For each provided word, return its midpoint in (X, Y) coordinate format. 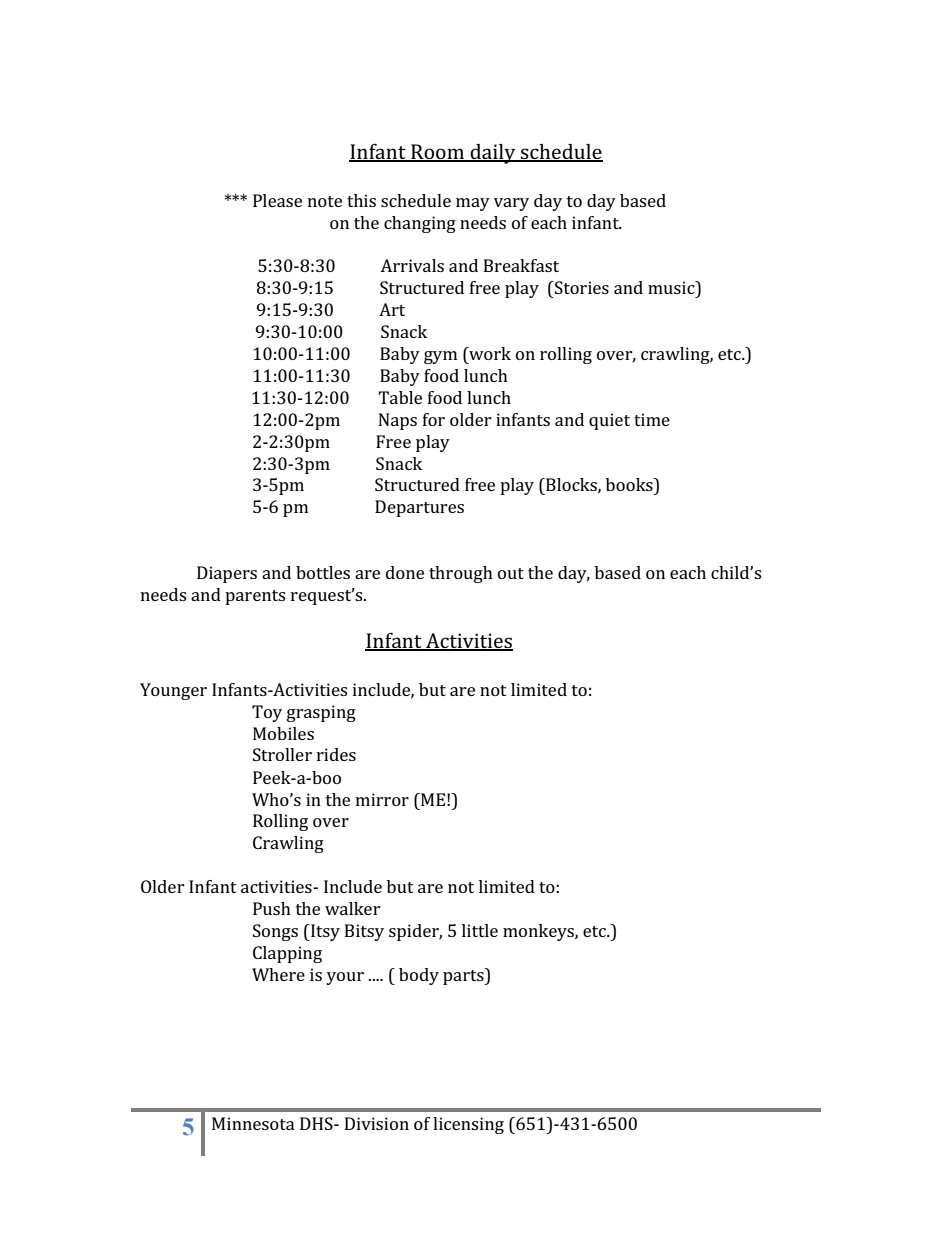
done (405, 572)
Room (438, 152)
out (511, 573)
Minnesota (253, 1123)
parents (255, 597)
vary (511, 204)
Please (277, 200)
